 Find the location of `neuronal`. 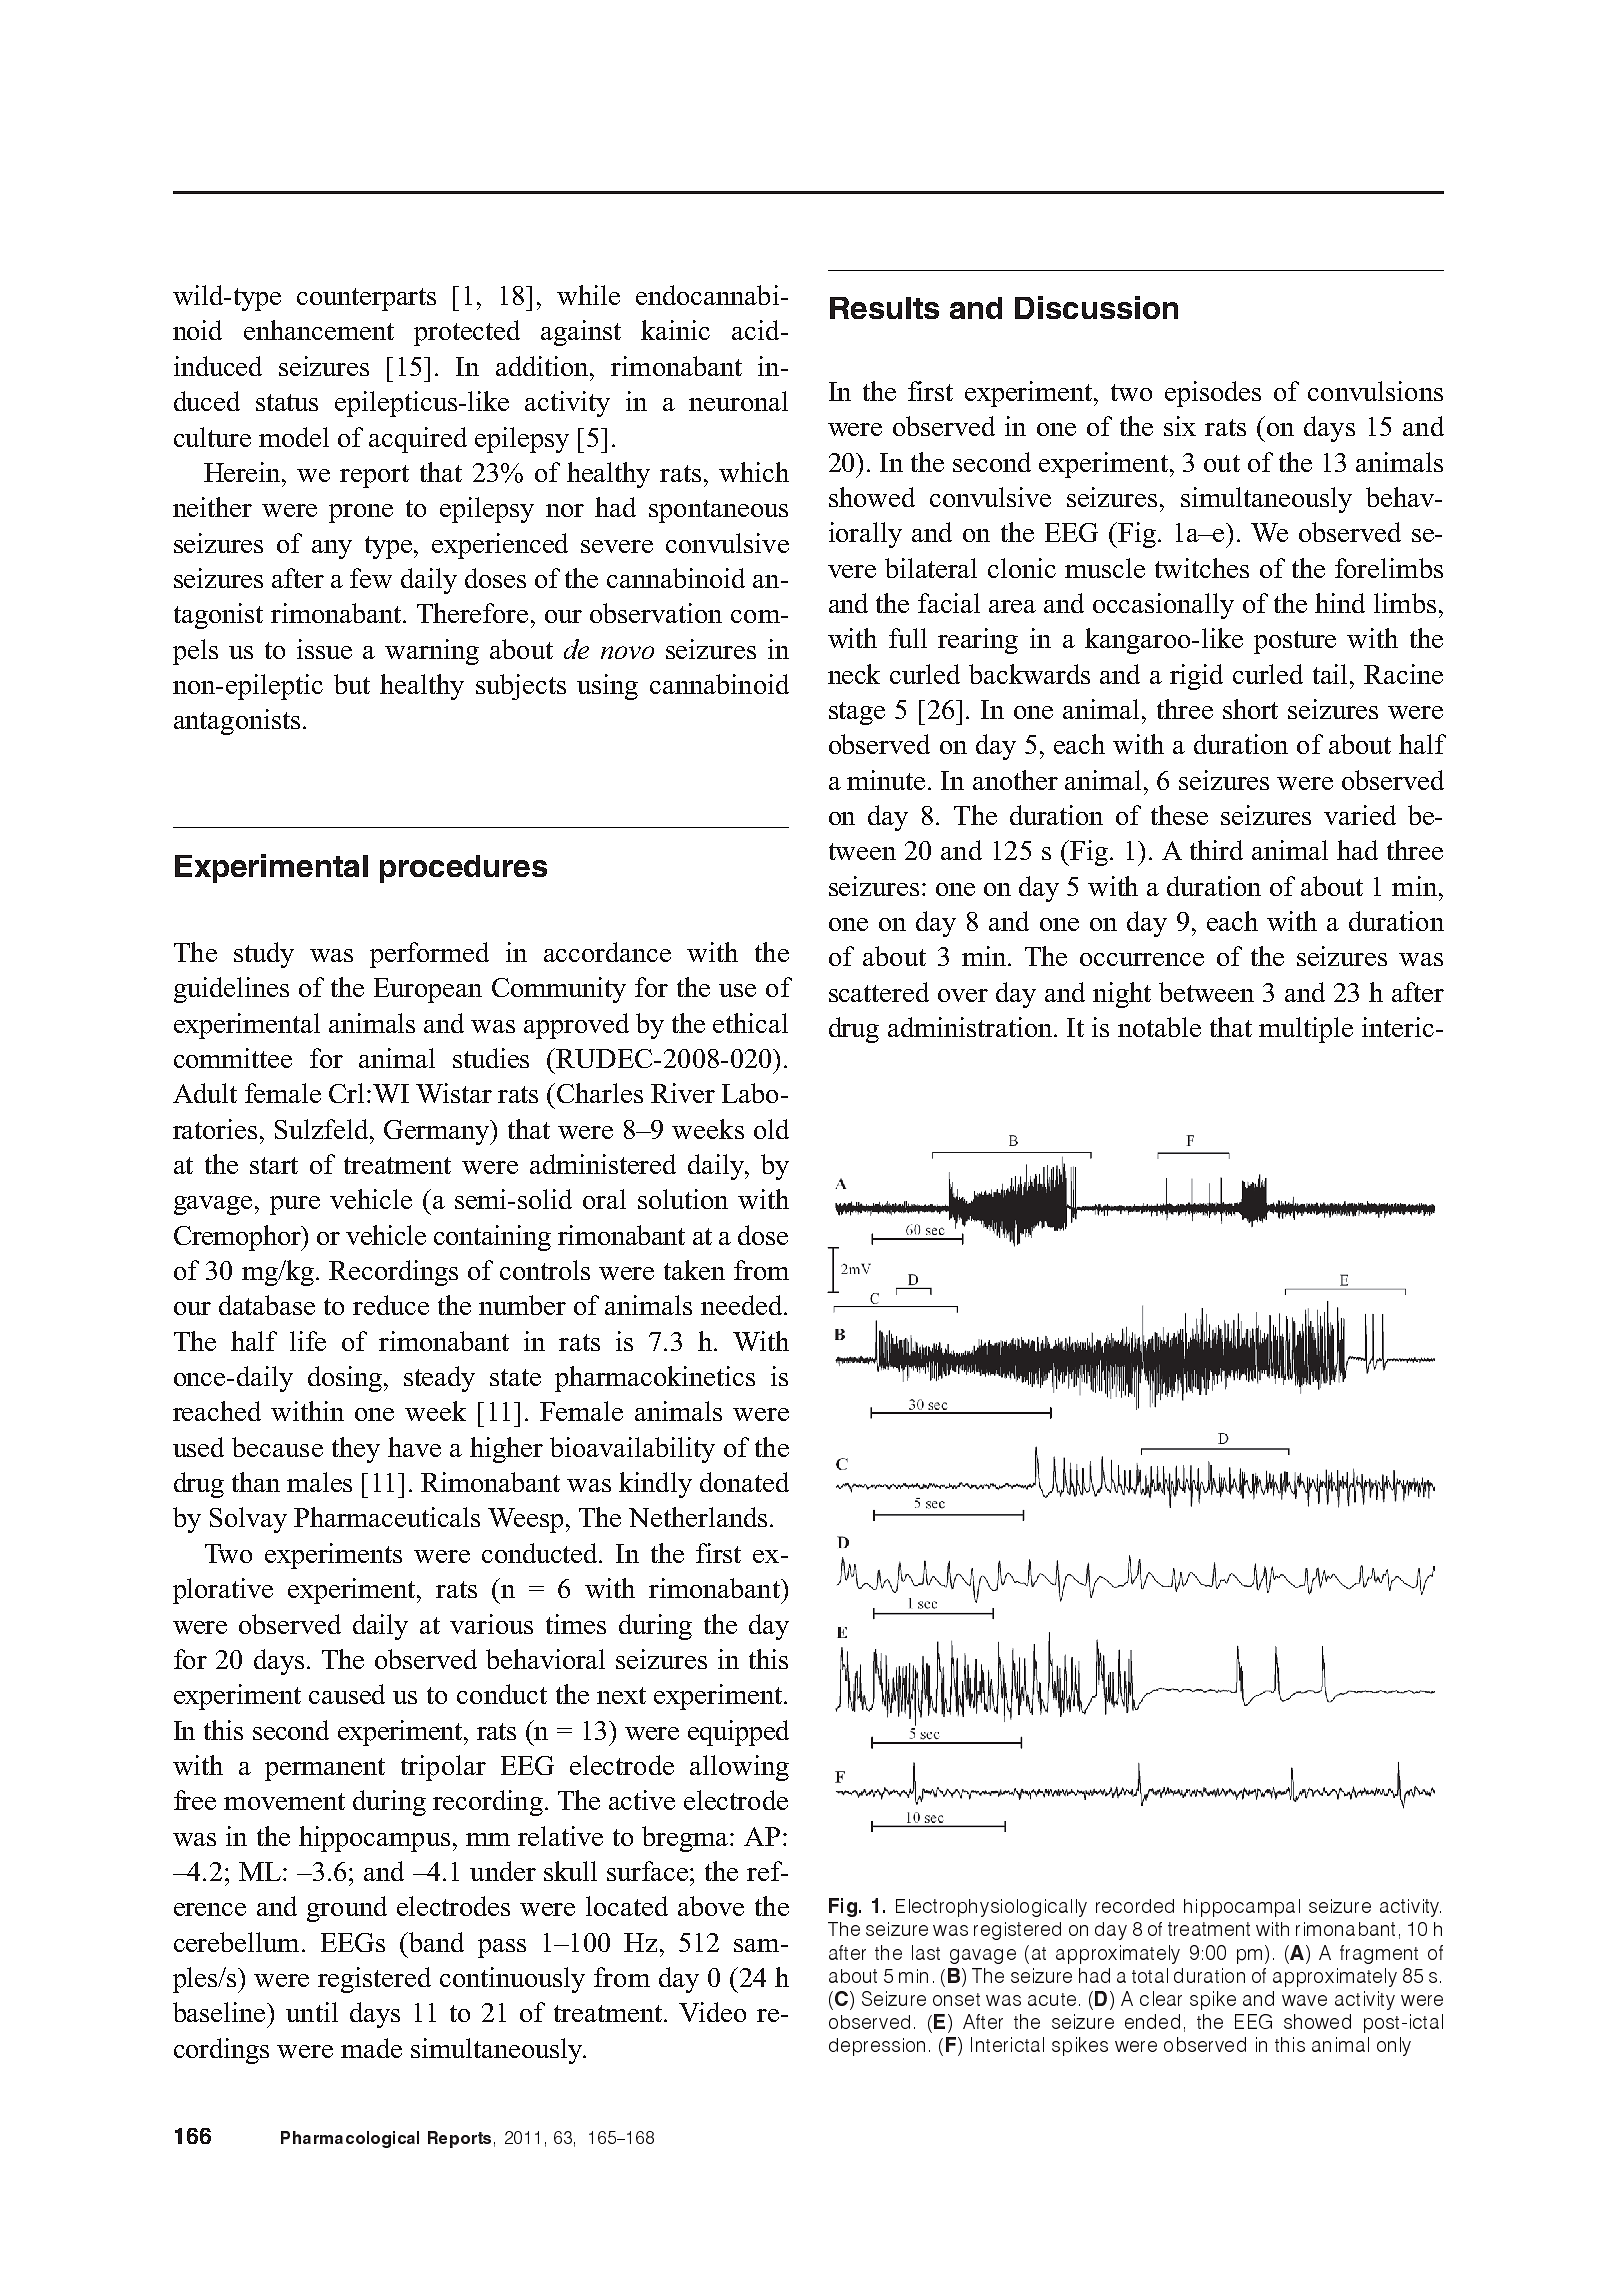

neuronal is located at coordinates (738, 401).
